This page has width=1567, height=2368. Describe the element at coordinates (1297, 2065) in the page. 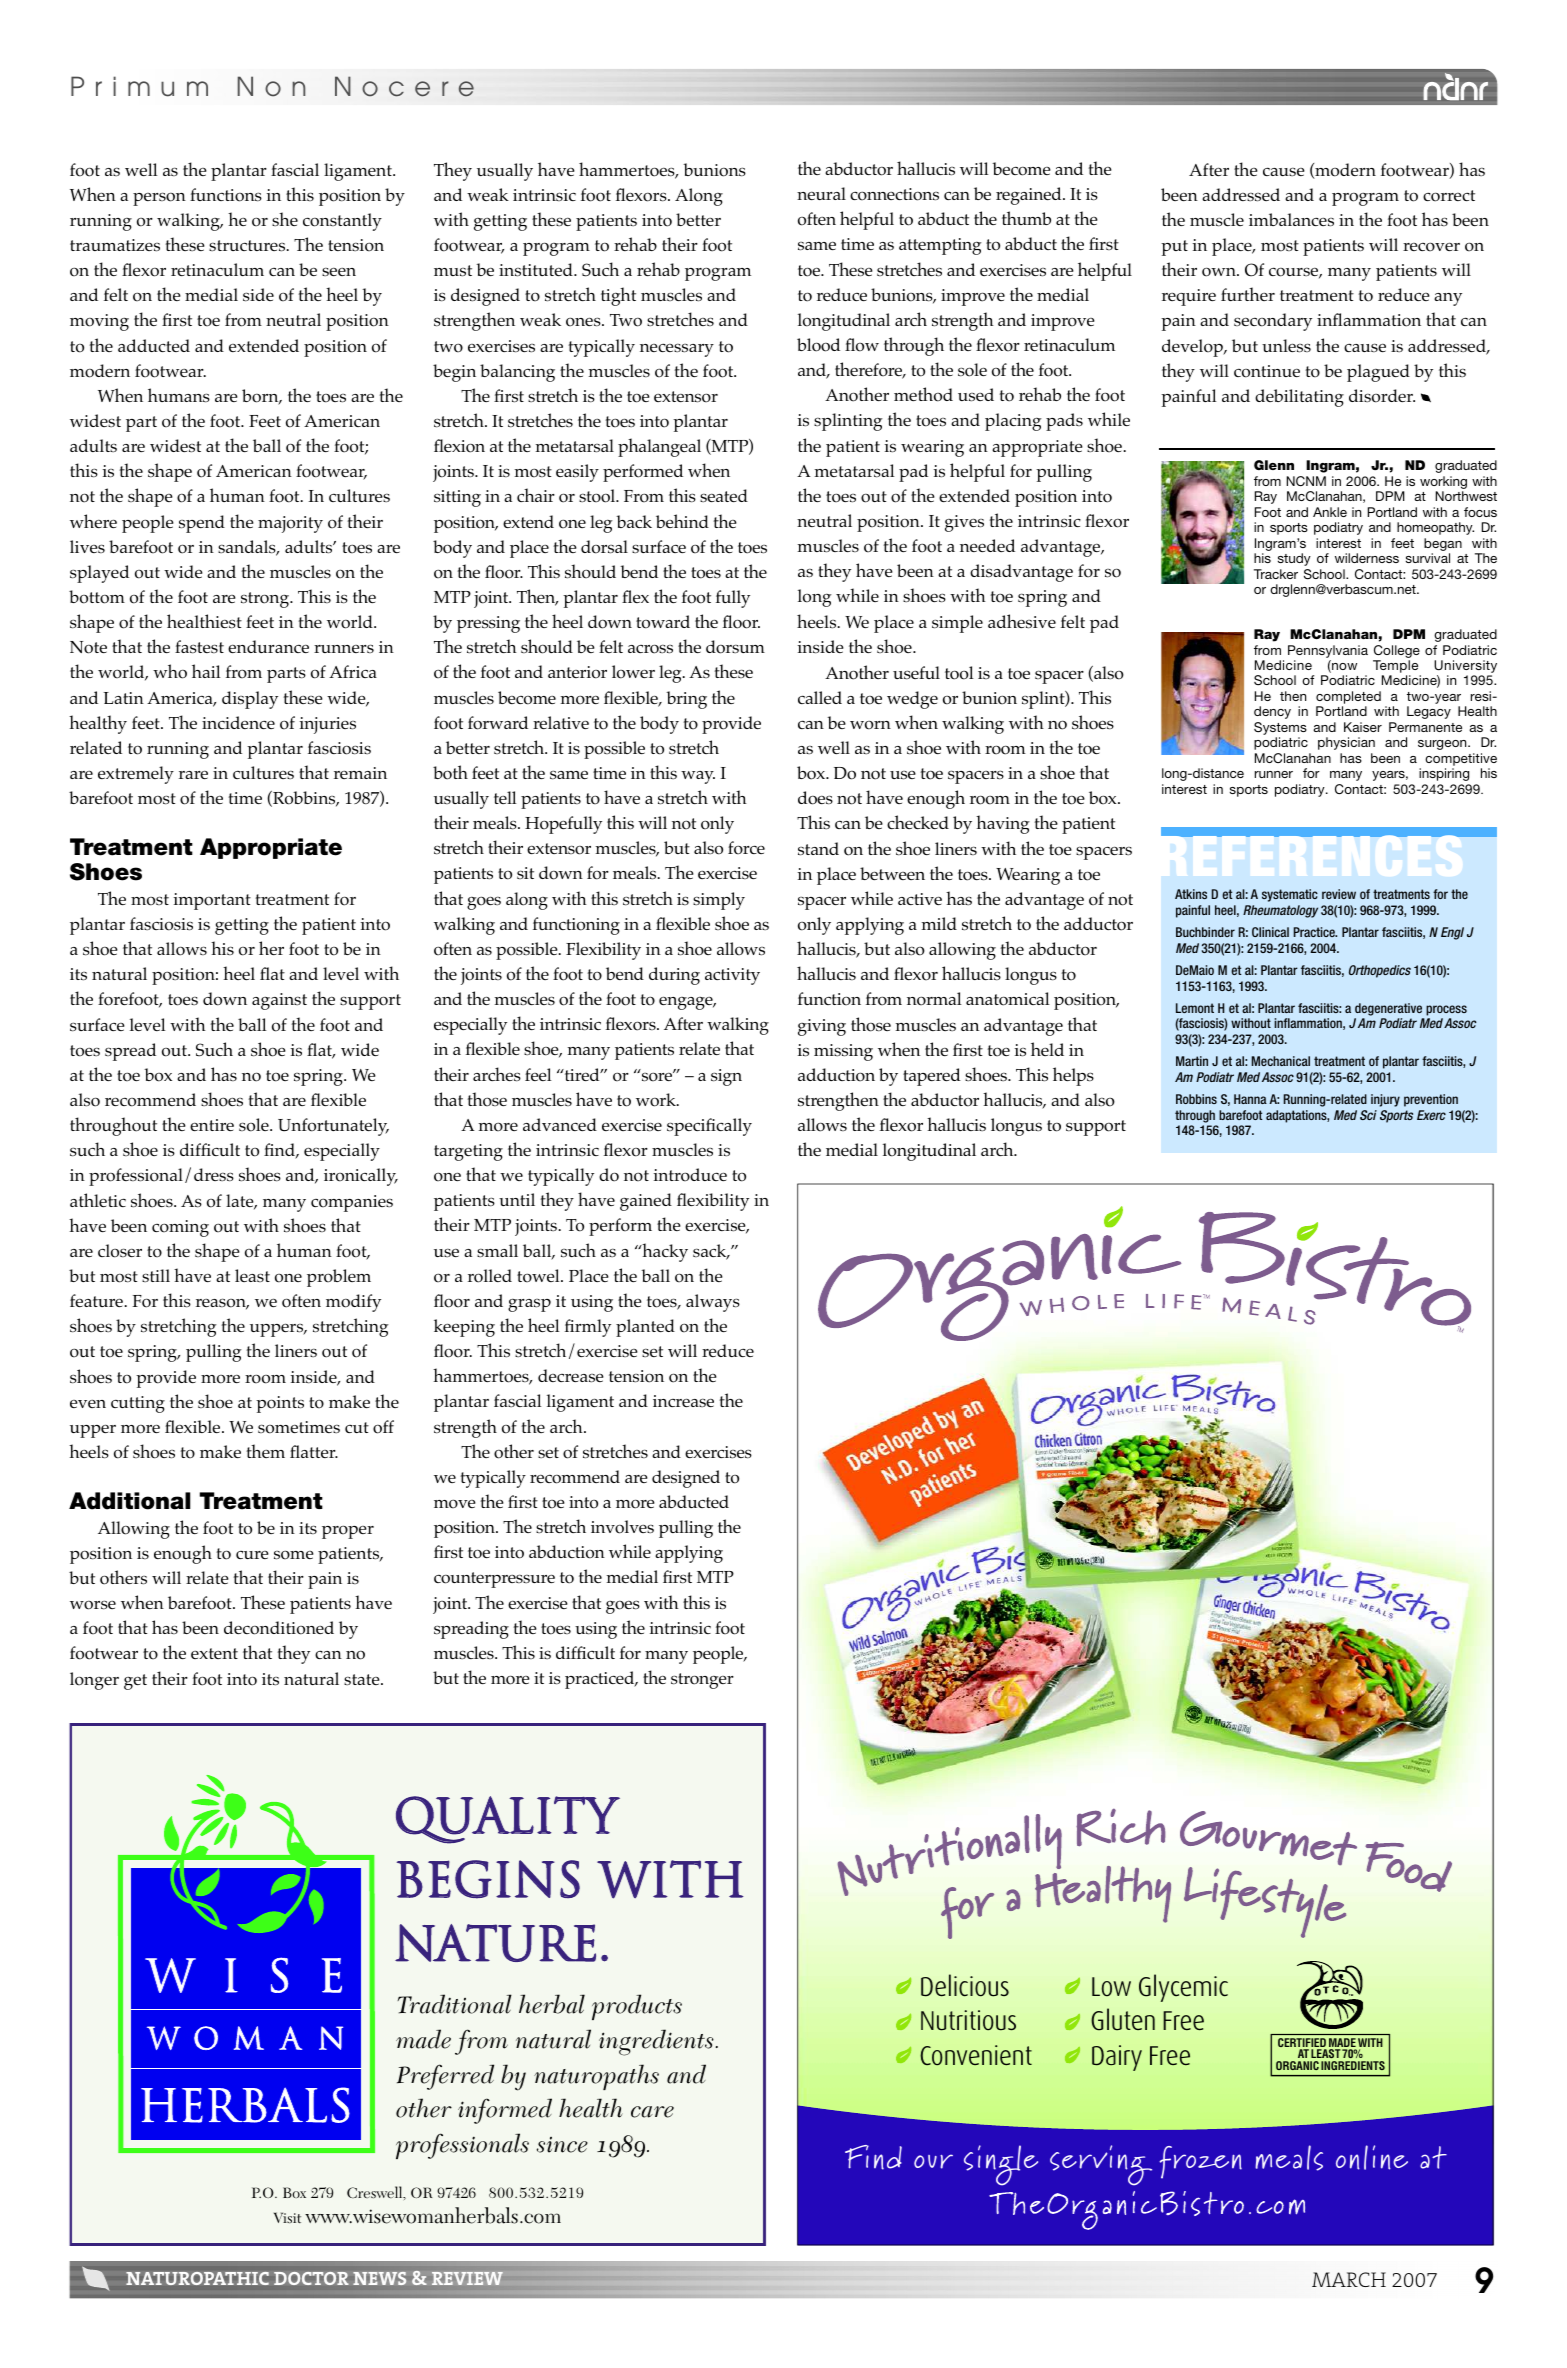

I see `ORGANIC` at that location.
